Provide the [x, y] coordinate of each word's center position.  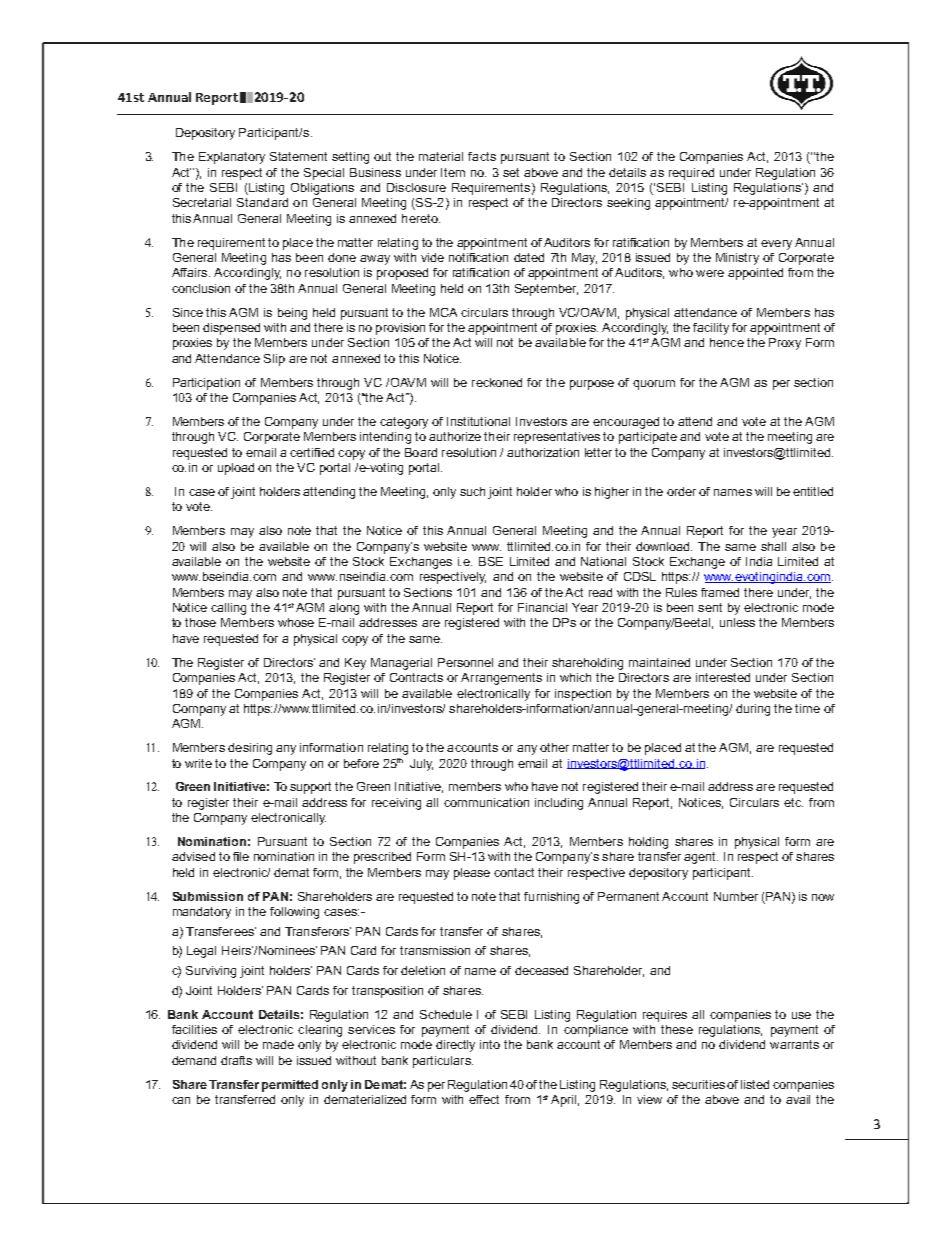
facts [482, 156]
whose [296, 622]
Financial [542, 607]
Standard [262, 202]
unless [737, 622]
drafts [236, 1060]
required [691, 174]
